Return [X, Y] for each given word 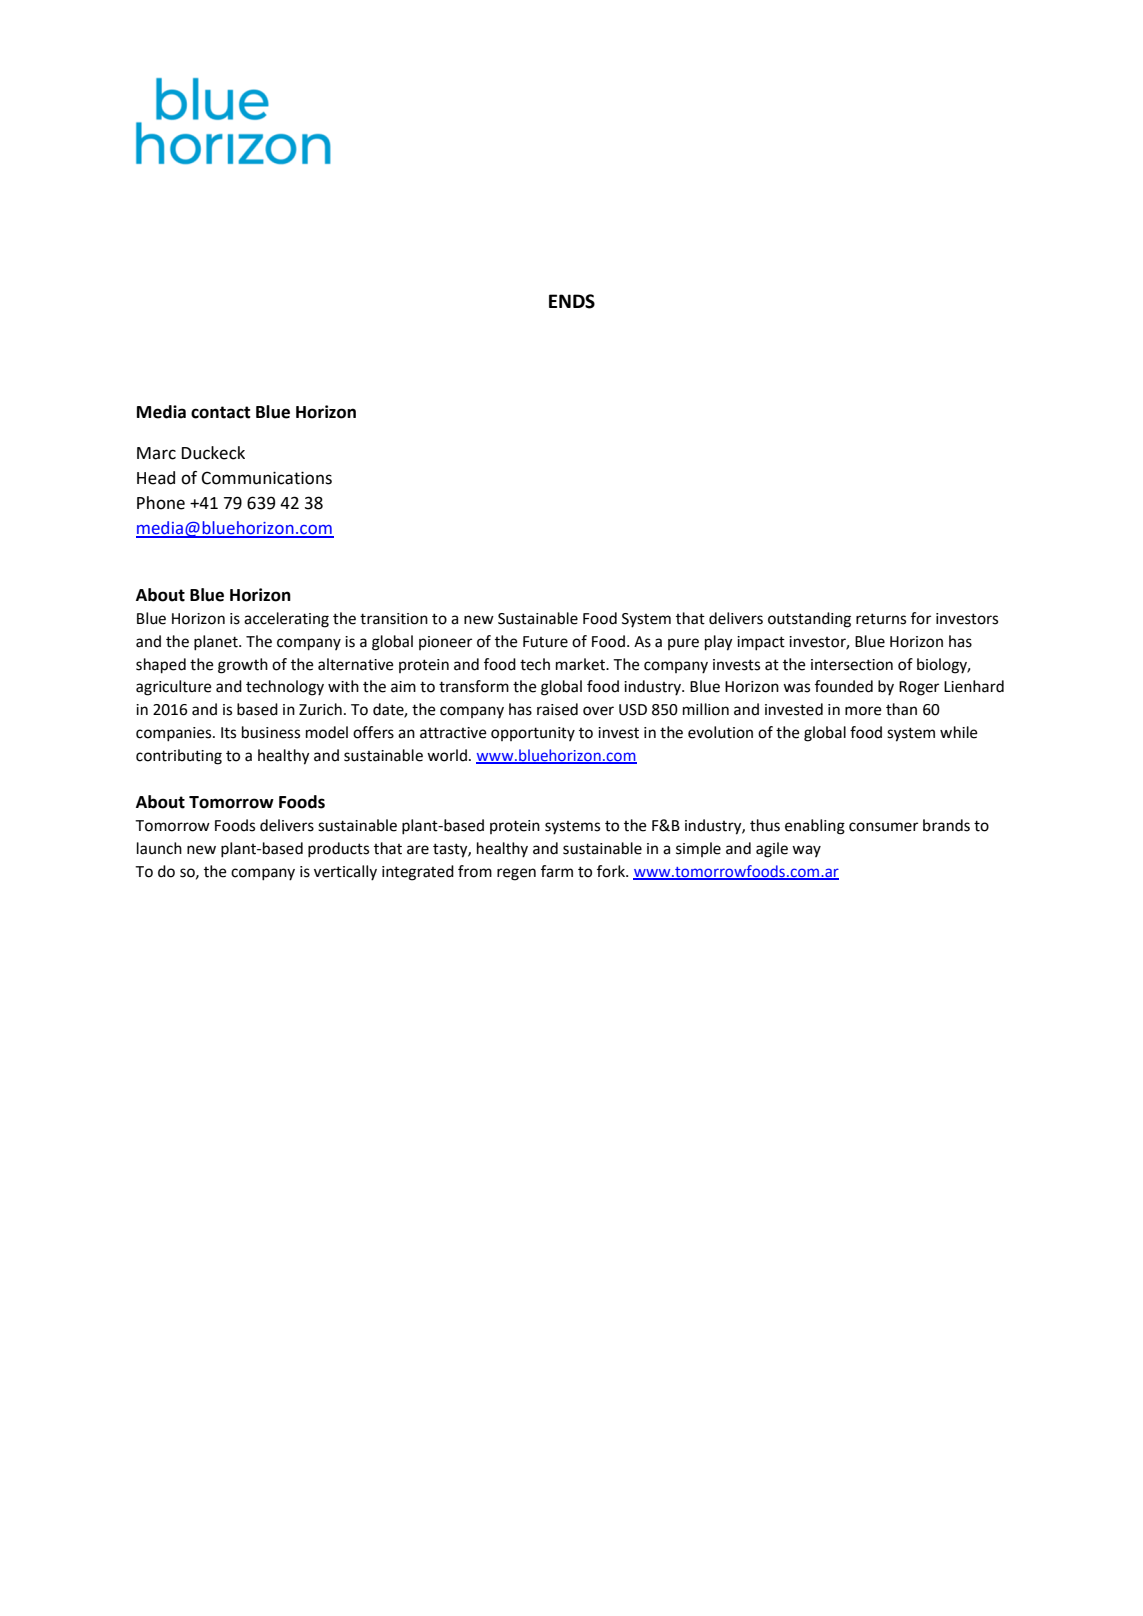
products [338, 850]
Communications [266, 478]
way [806, 851]
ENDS [572, 301]
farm [557, 871]
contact [220, 412]
